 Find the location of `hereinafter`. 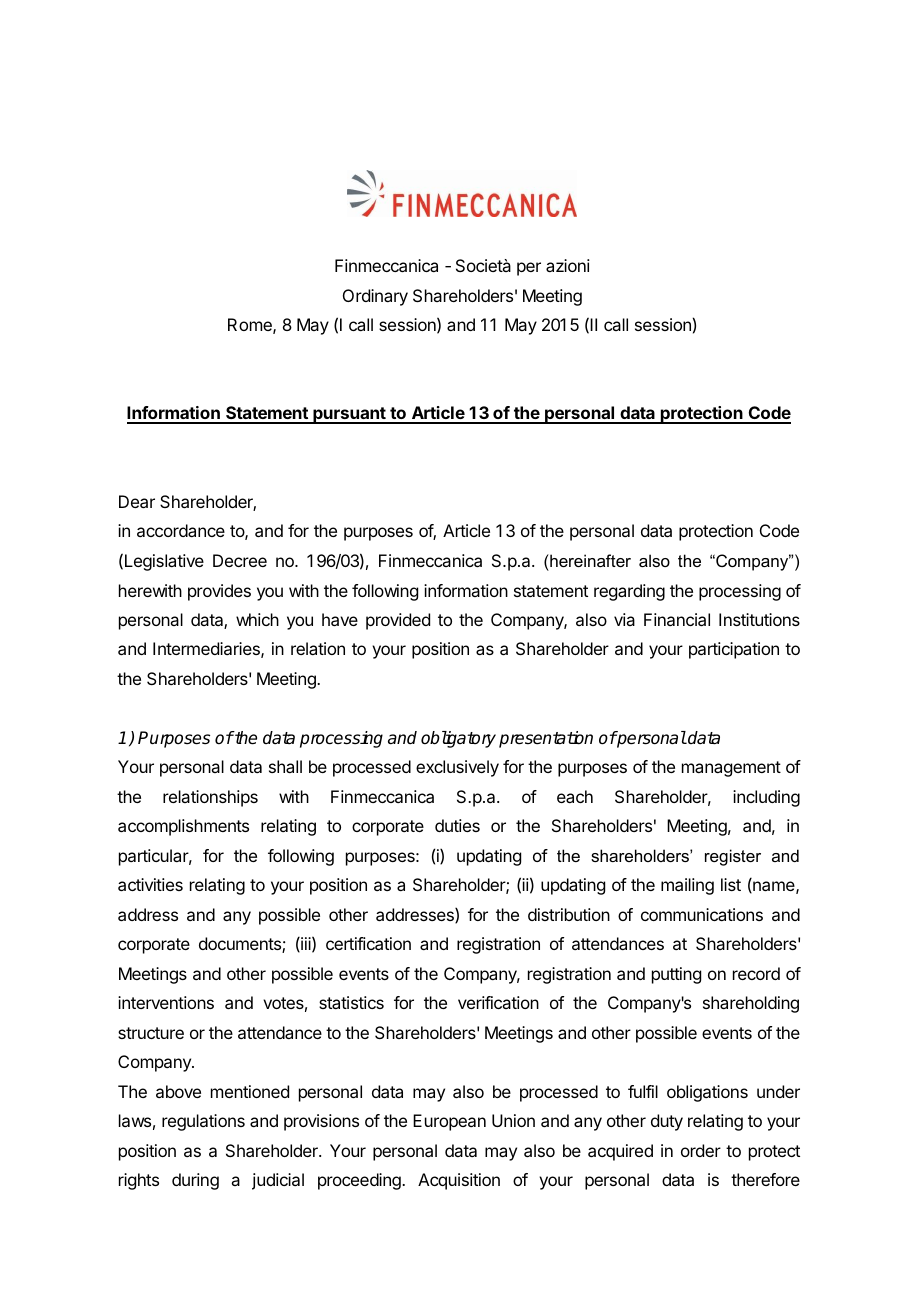

hereinafter is located at coordinates (589, 560).
